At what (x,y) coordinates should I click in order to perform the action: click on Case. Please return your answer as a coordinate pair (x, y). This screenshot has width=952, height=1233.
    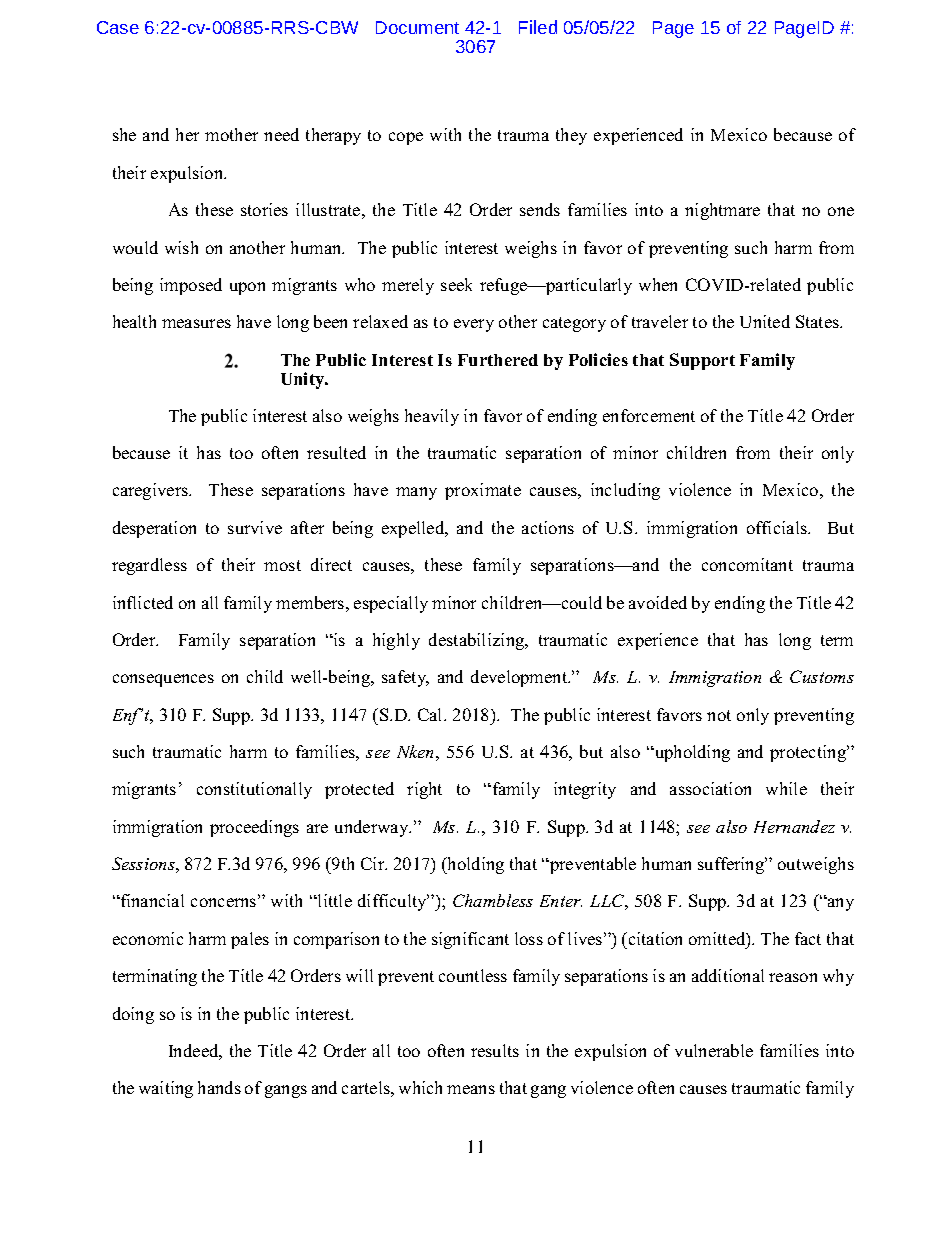
    Looking at the image, I should click on (118, 27).
